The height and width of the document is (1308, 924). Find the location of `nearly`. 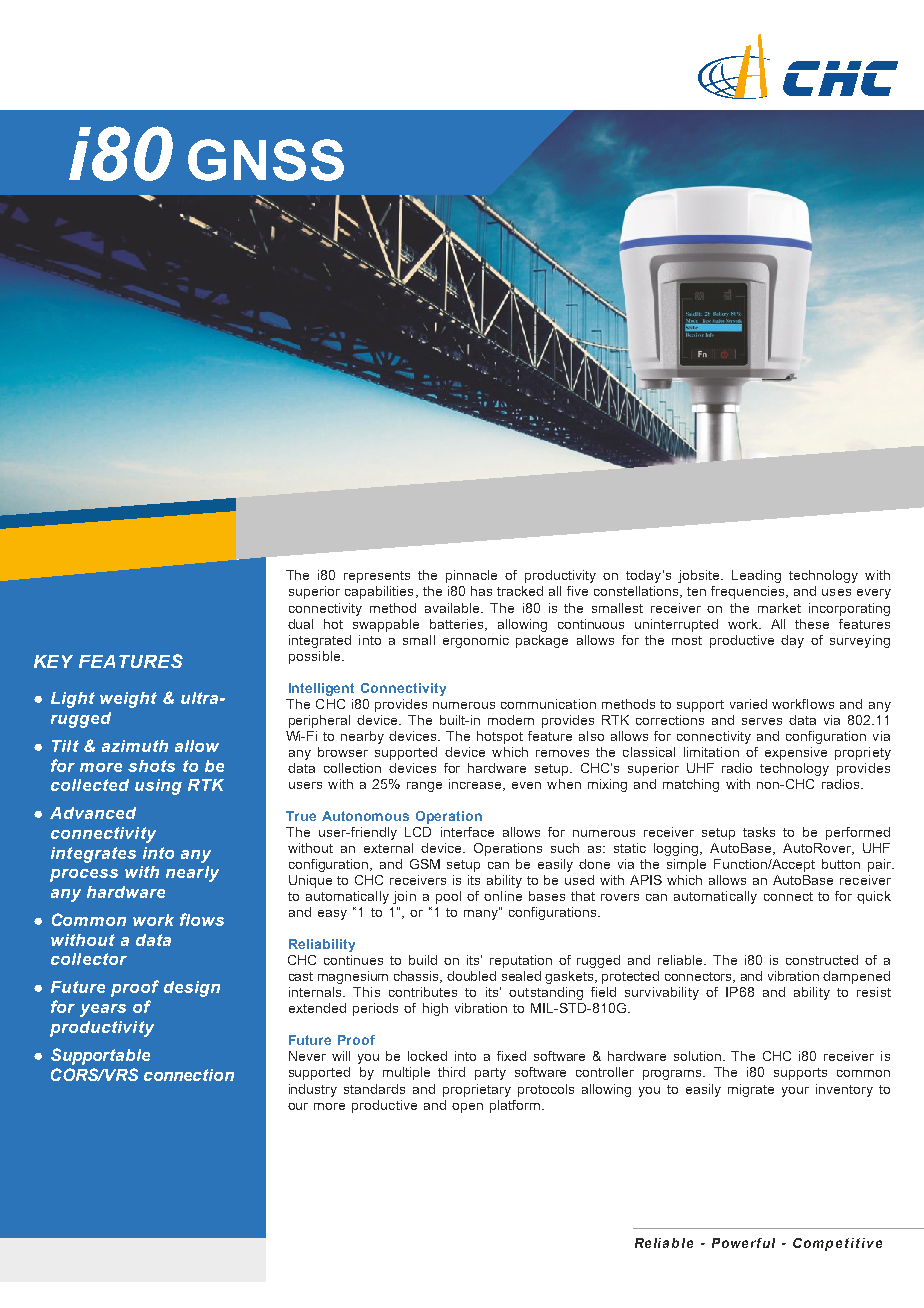

nearly is located at coordinates (192, 874).
